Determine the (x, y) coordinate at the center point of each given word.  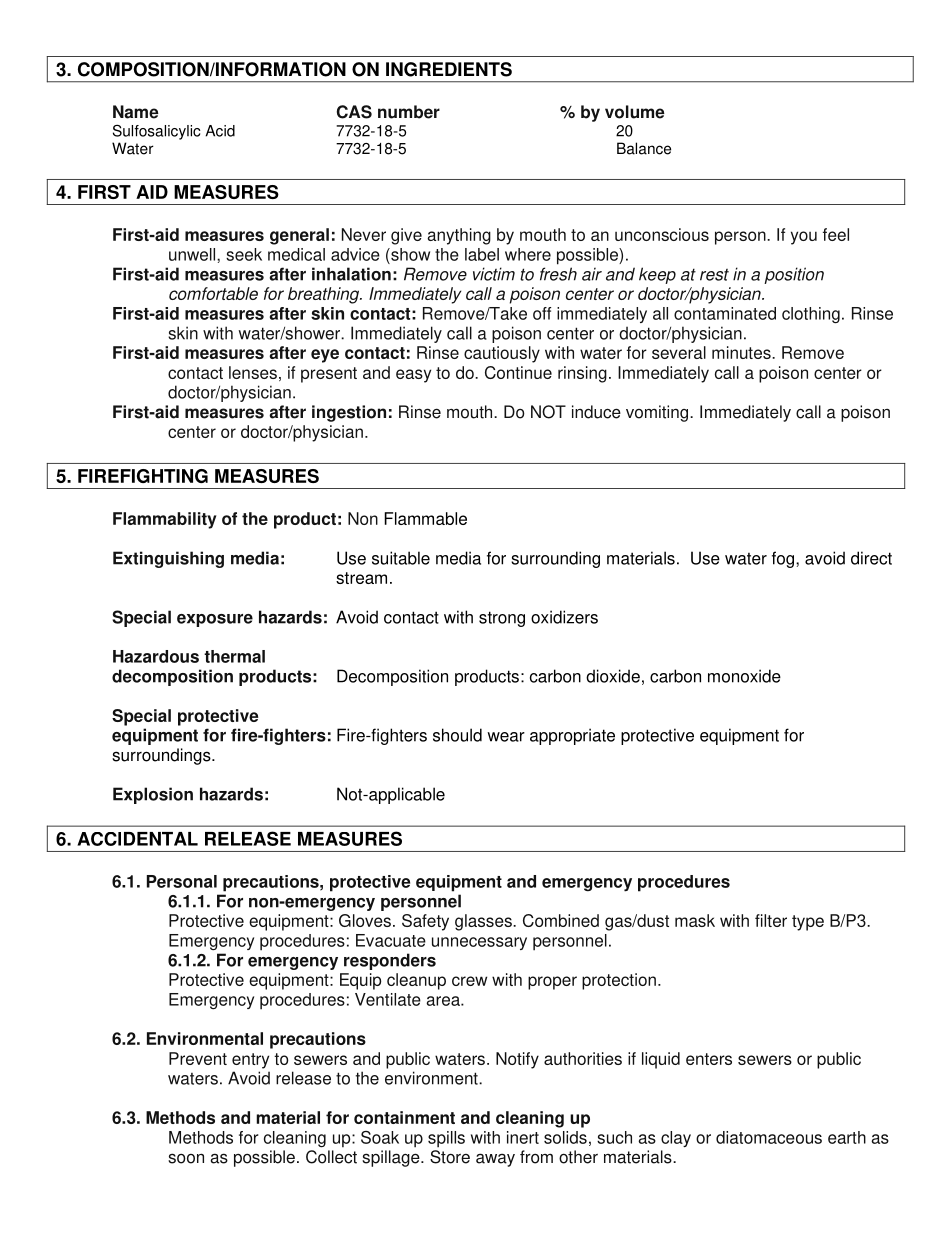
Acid (220, 131)
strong (502, 619)
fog (783, 559)
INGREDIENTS (449, 69)
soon (186, 1158)
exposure (215, 620)
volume (635, 112)
